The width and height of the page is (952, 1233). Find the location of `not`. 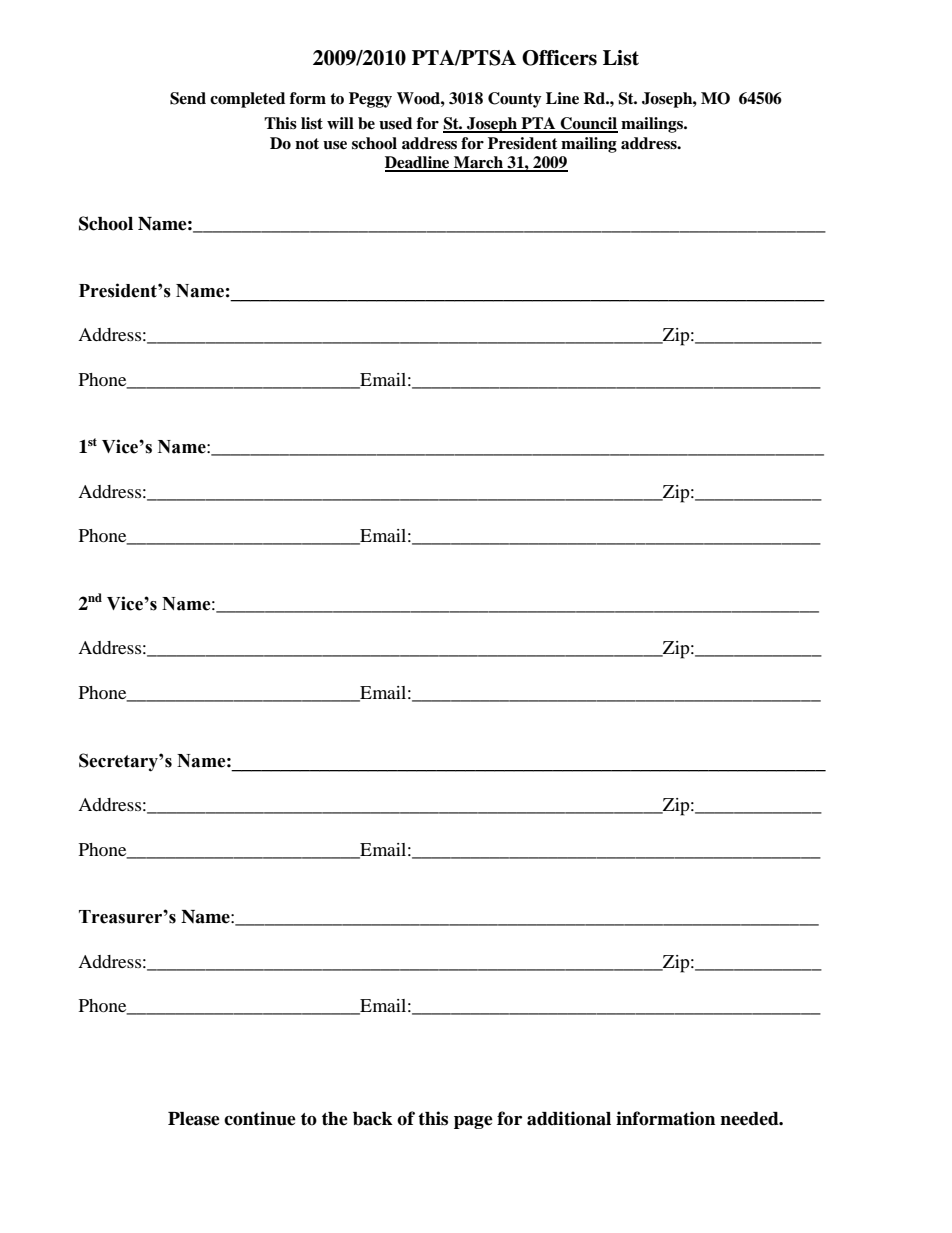

not is located at coordinates (307, 144).
